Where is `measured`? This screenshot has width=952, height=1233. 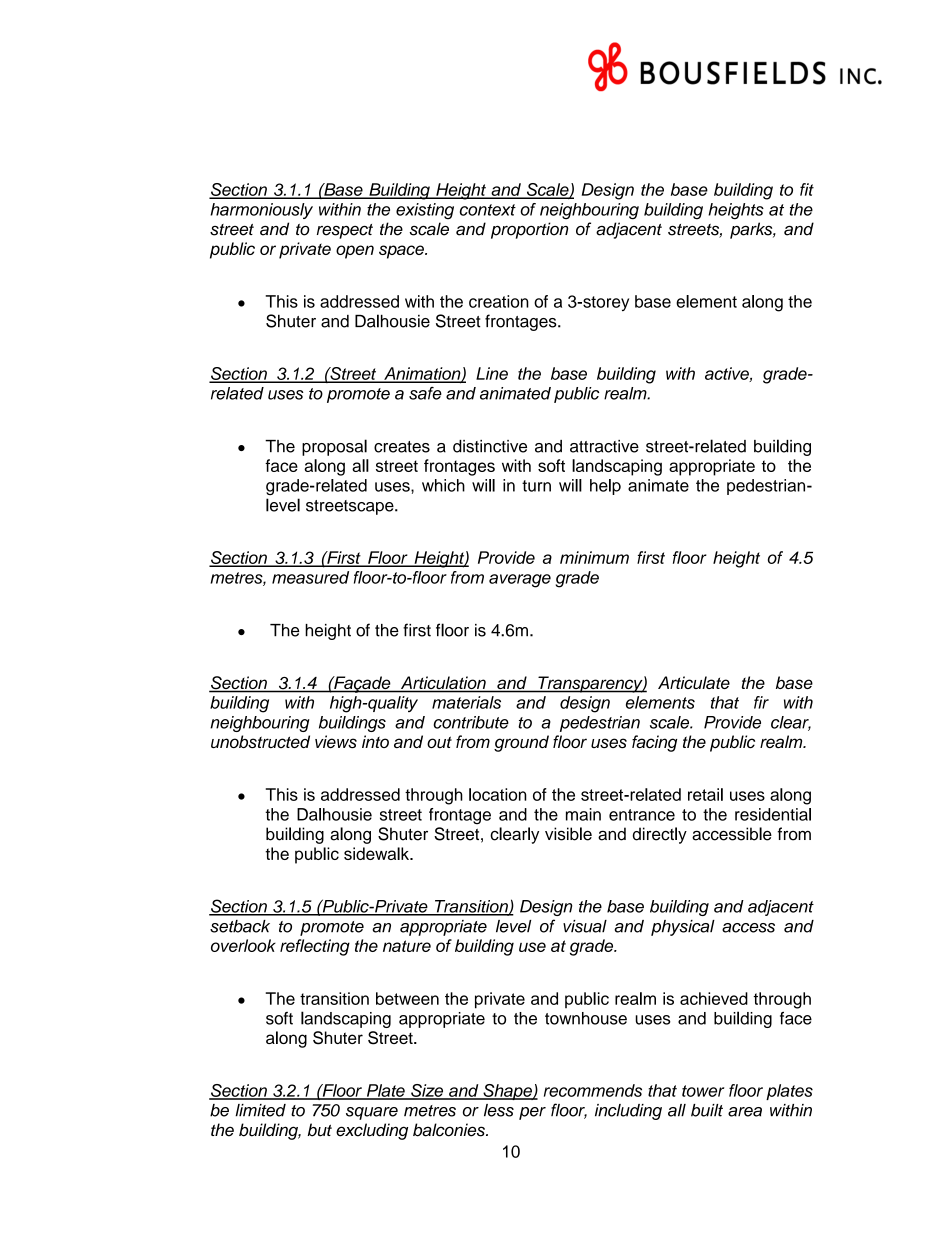
measured is located at coordinates (310, 577).
